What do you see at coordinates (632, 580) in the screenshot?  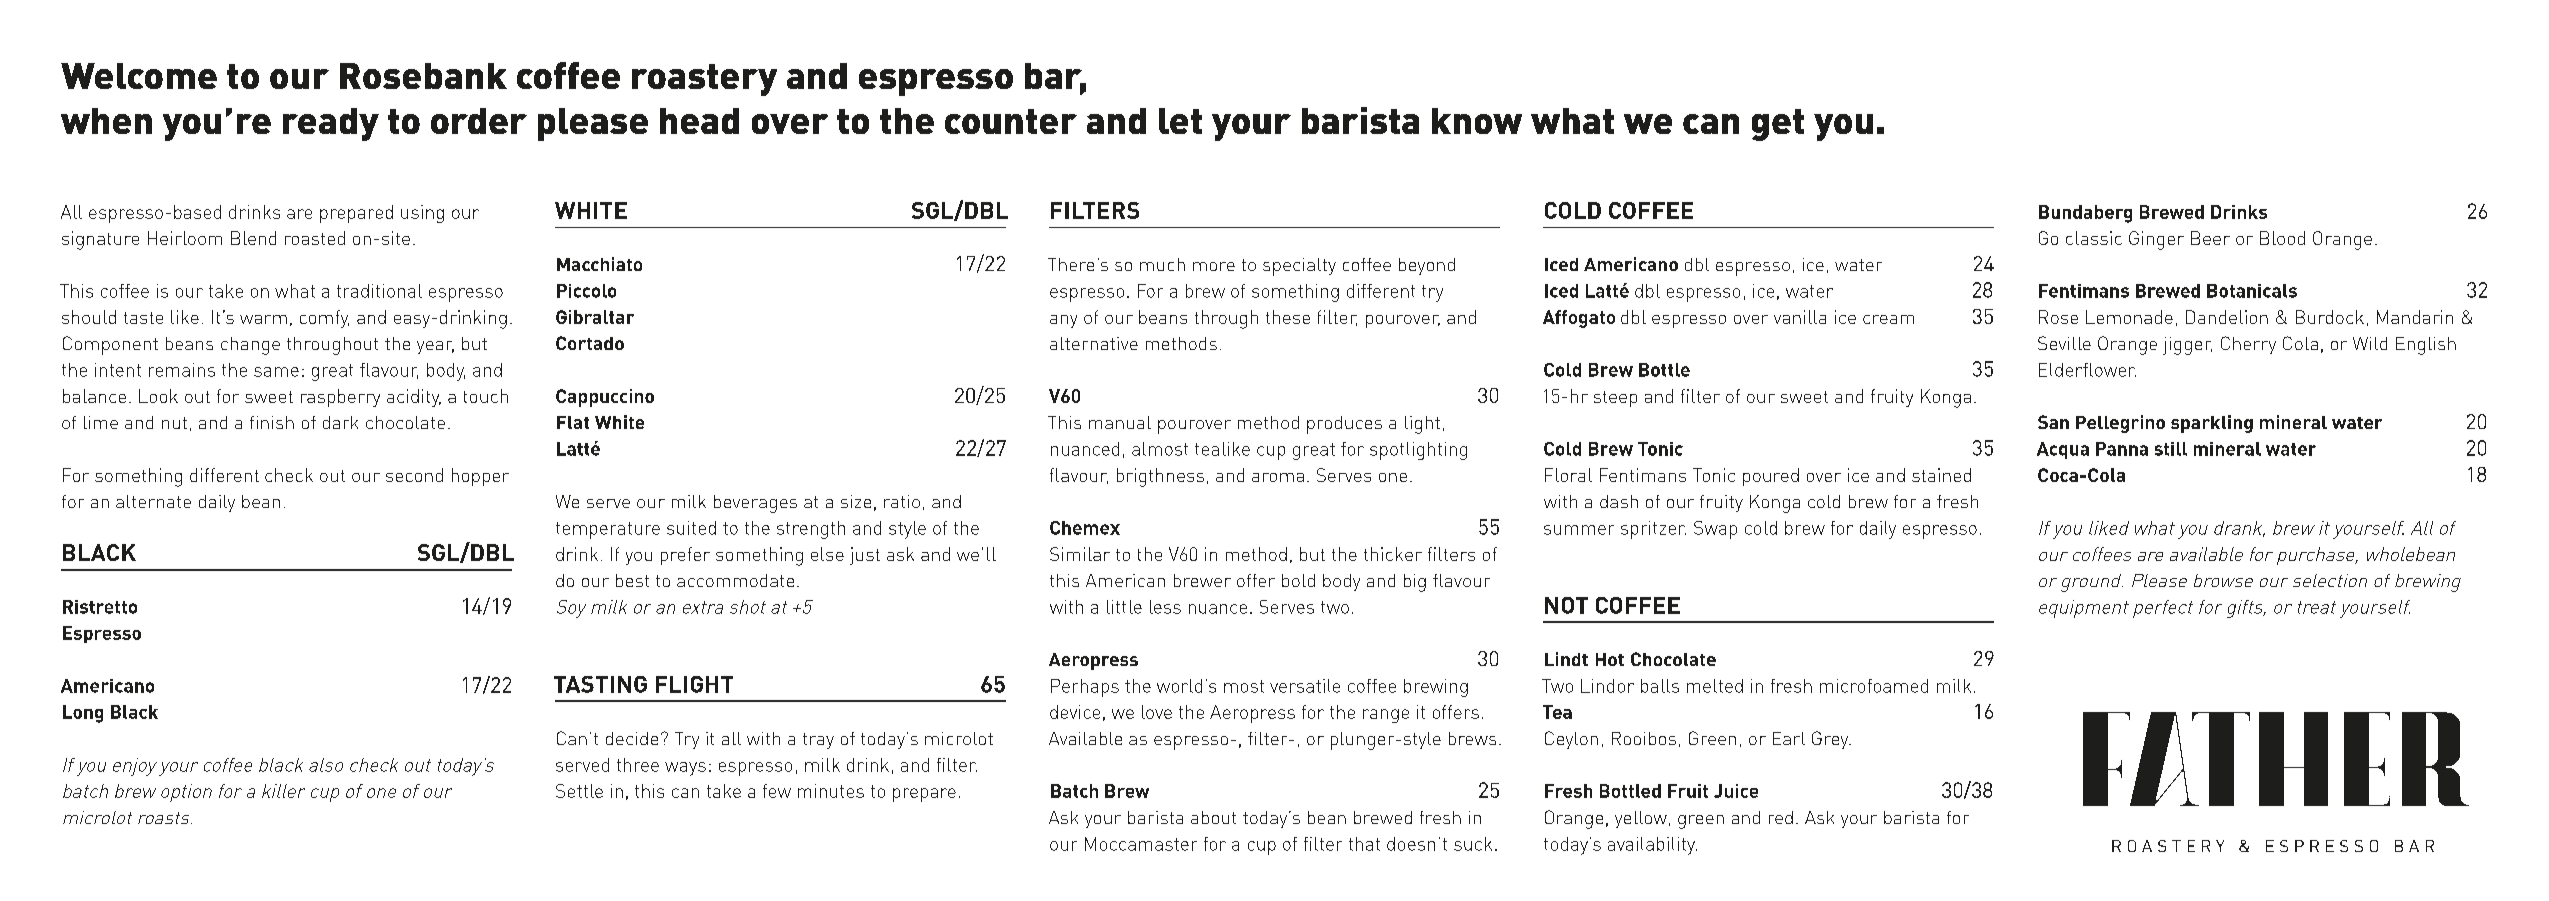 I see `best` at bounding box center [632, 580].
